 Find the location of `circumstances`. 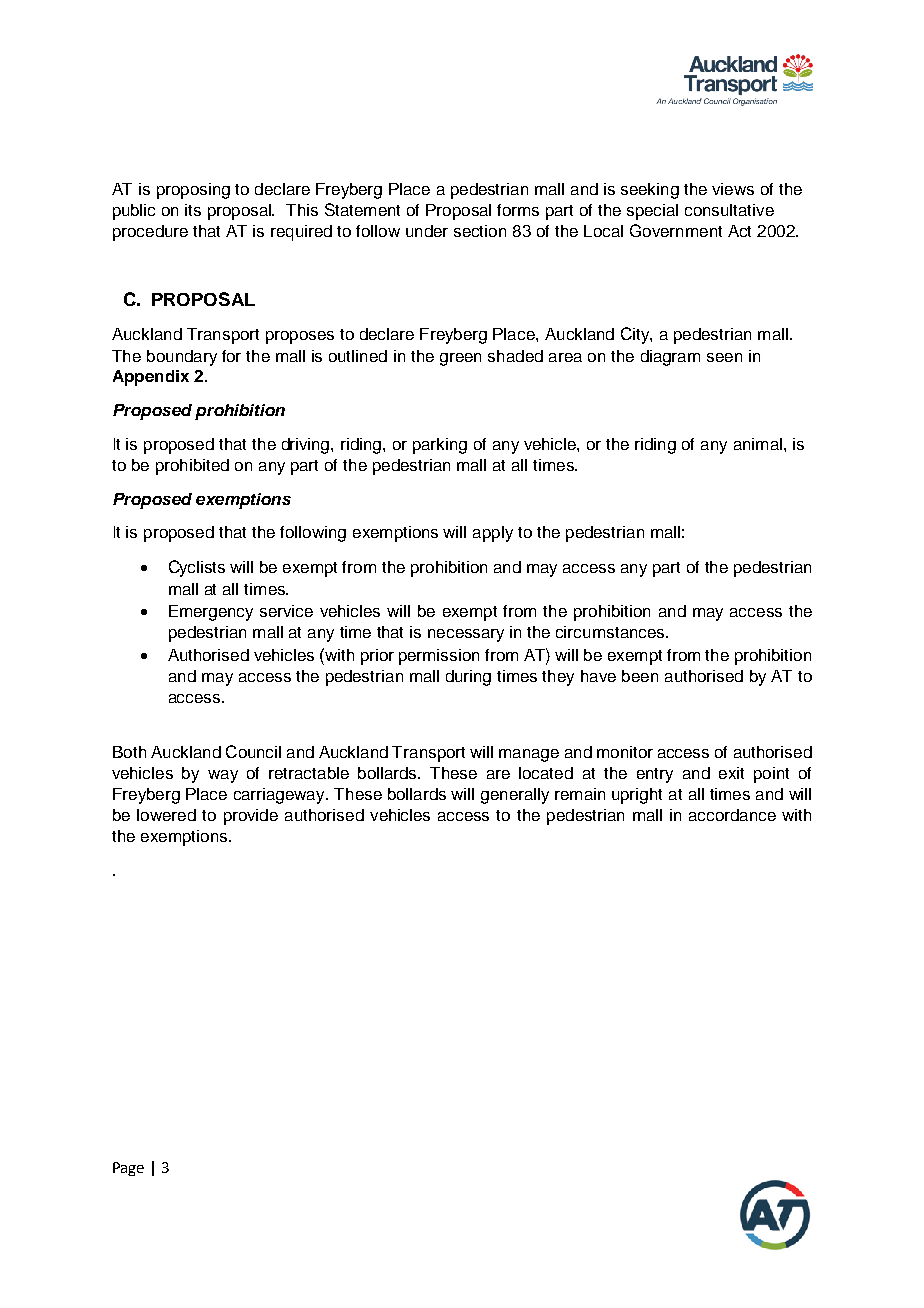

circumstances is located at coordinates (611, 632).
